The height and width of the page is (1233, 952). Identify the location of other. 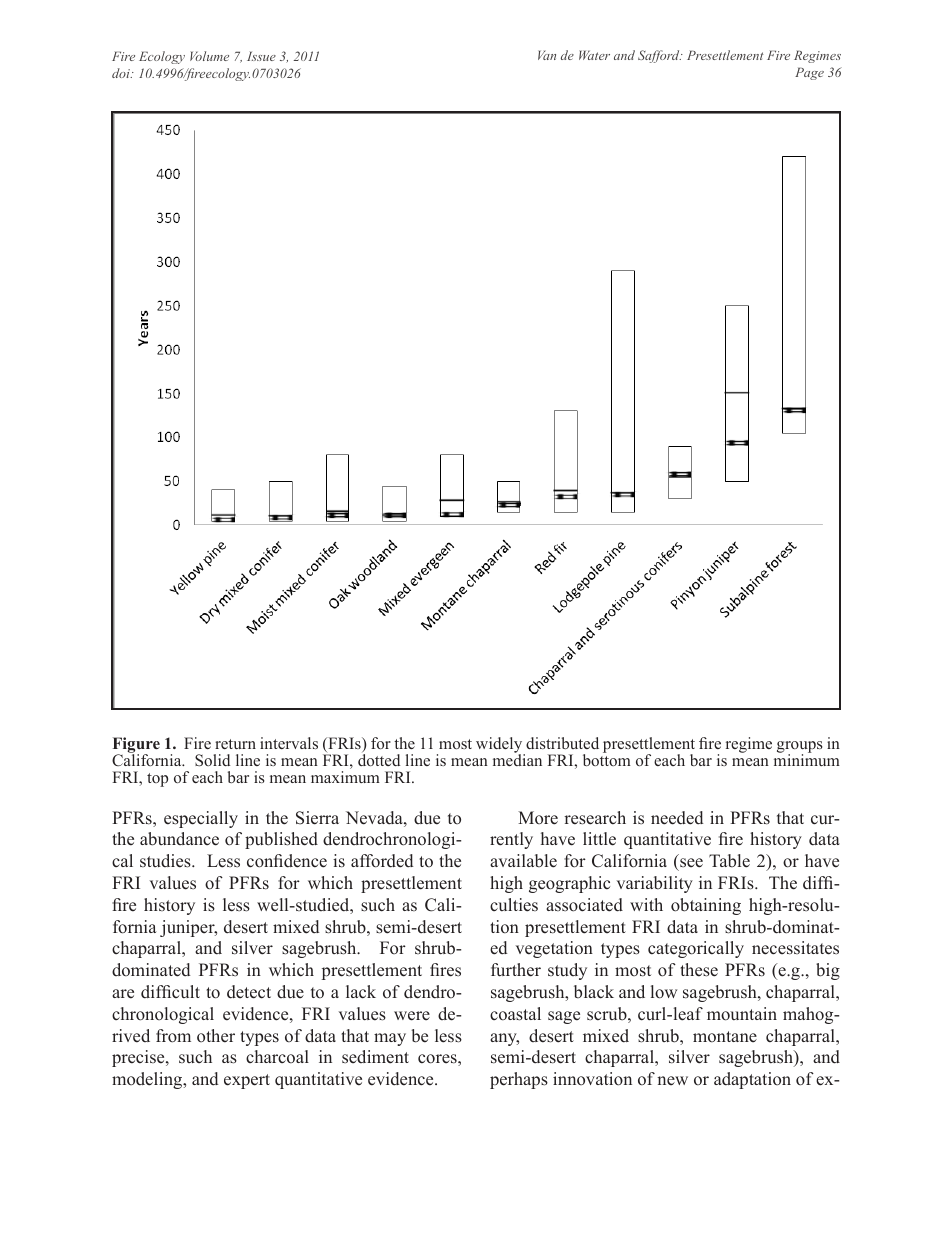
(216, 1036).
